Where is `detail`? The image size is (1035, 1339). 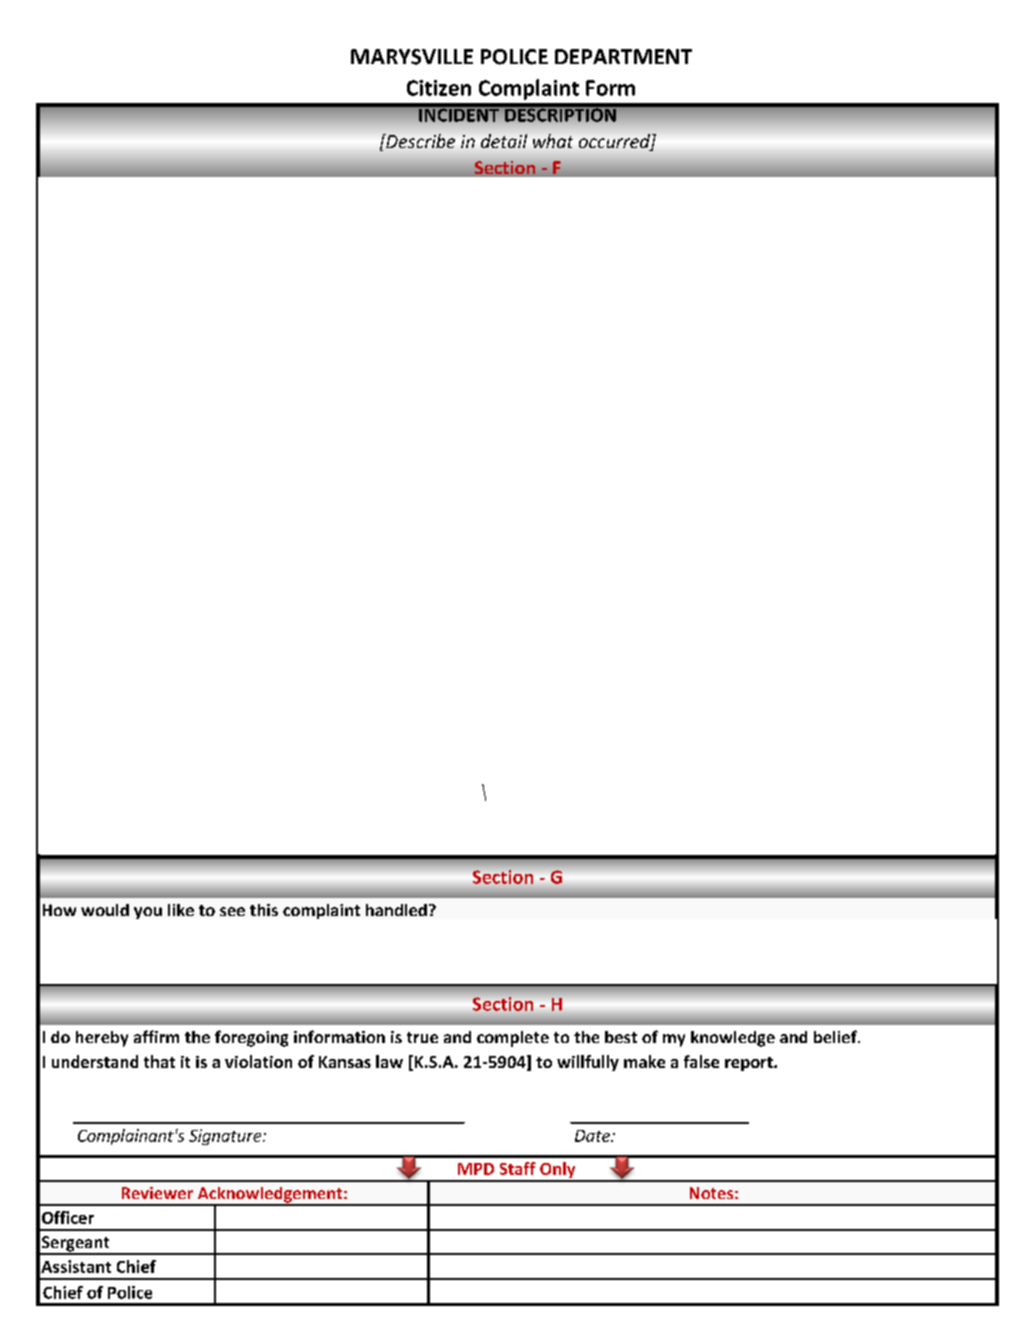
detail is located at coordinates (504, 141).
